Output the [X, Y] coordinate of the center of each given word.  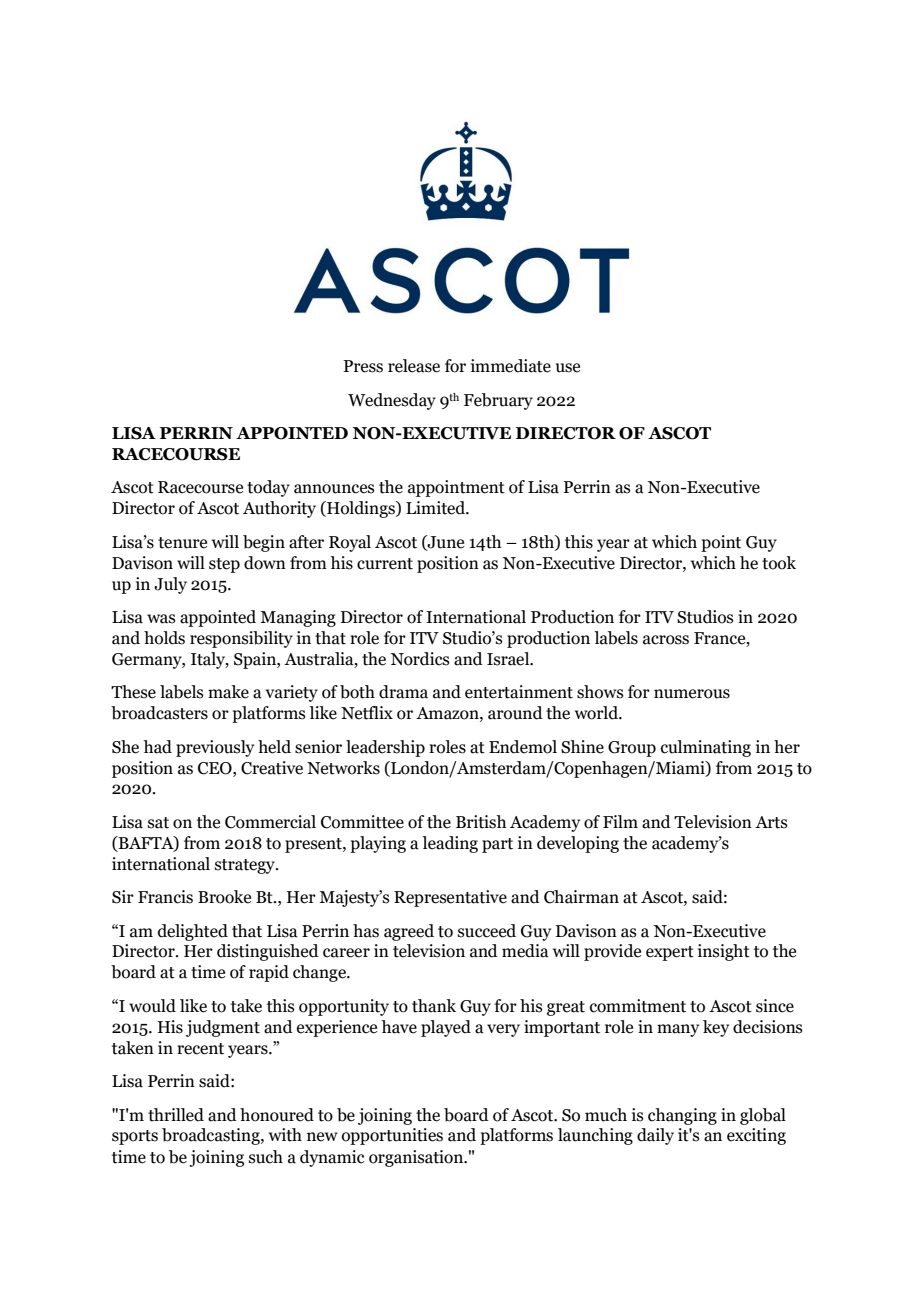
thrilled [176, 1115]
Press [363, 366]
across [666, 640]
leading [450, 844]
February [498, 401]
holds [164, 638]
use [568, 368]
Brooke [224, 897]
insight [724, 952]
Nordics [420, 659]
